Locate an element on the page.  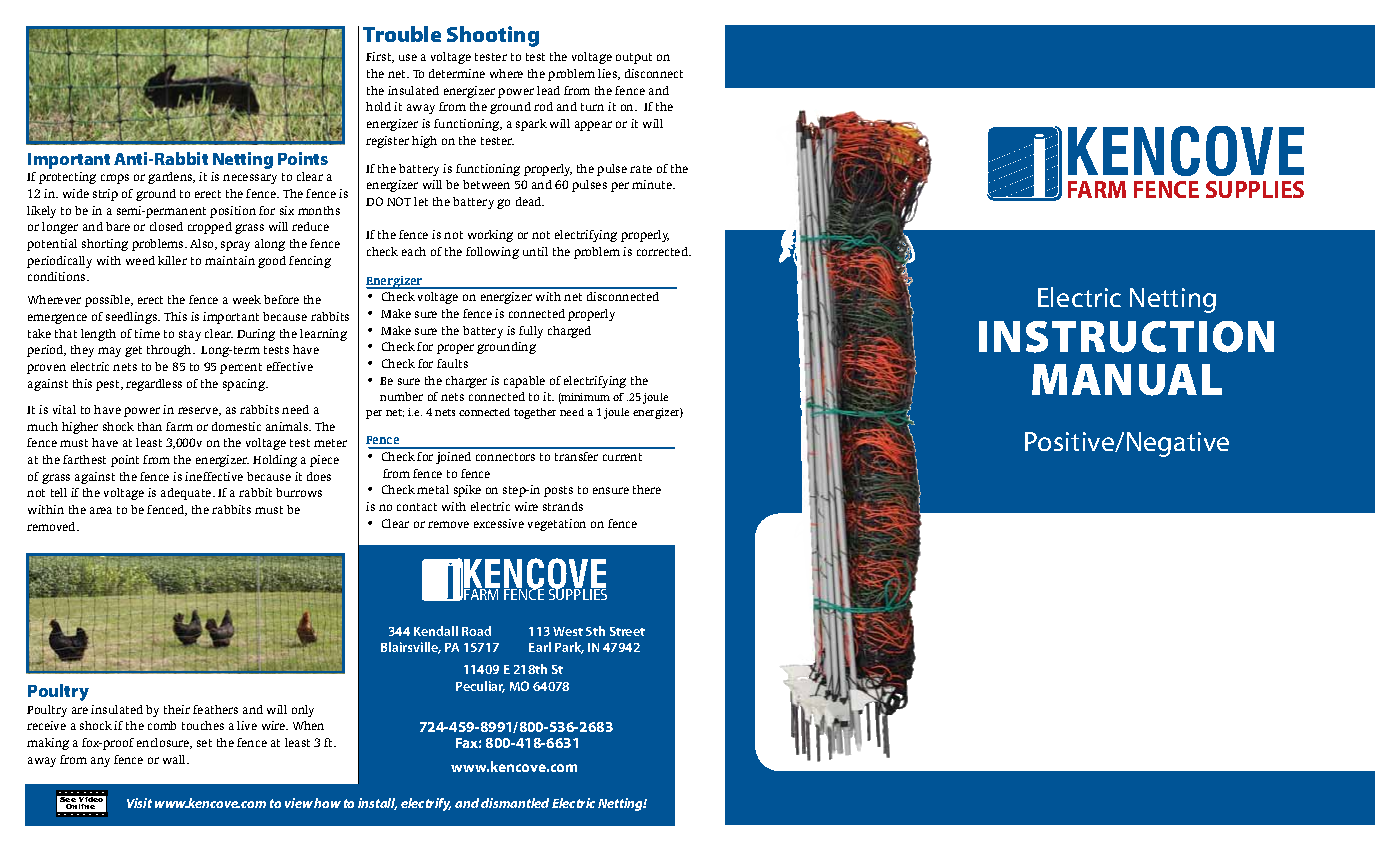
output is located at coordinates (634, 58).
